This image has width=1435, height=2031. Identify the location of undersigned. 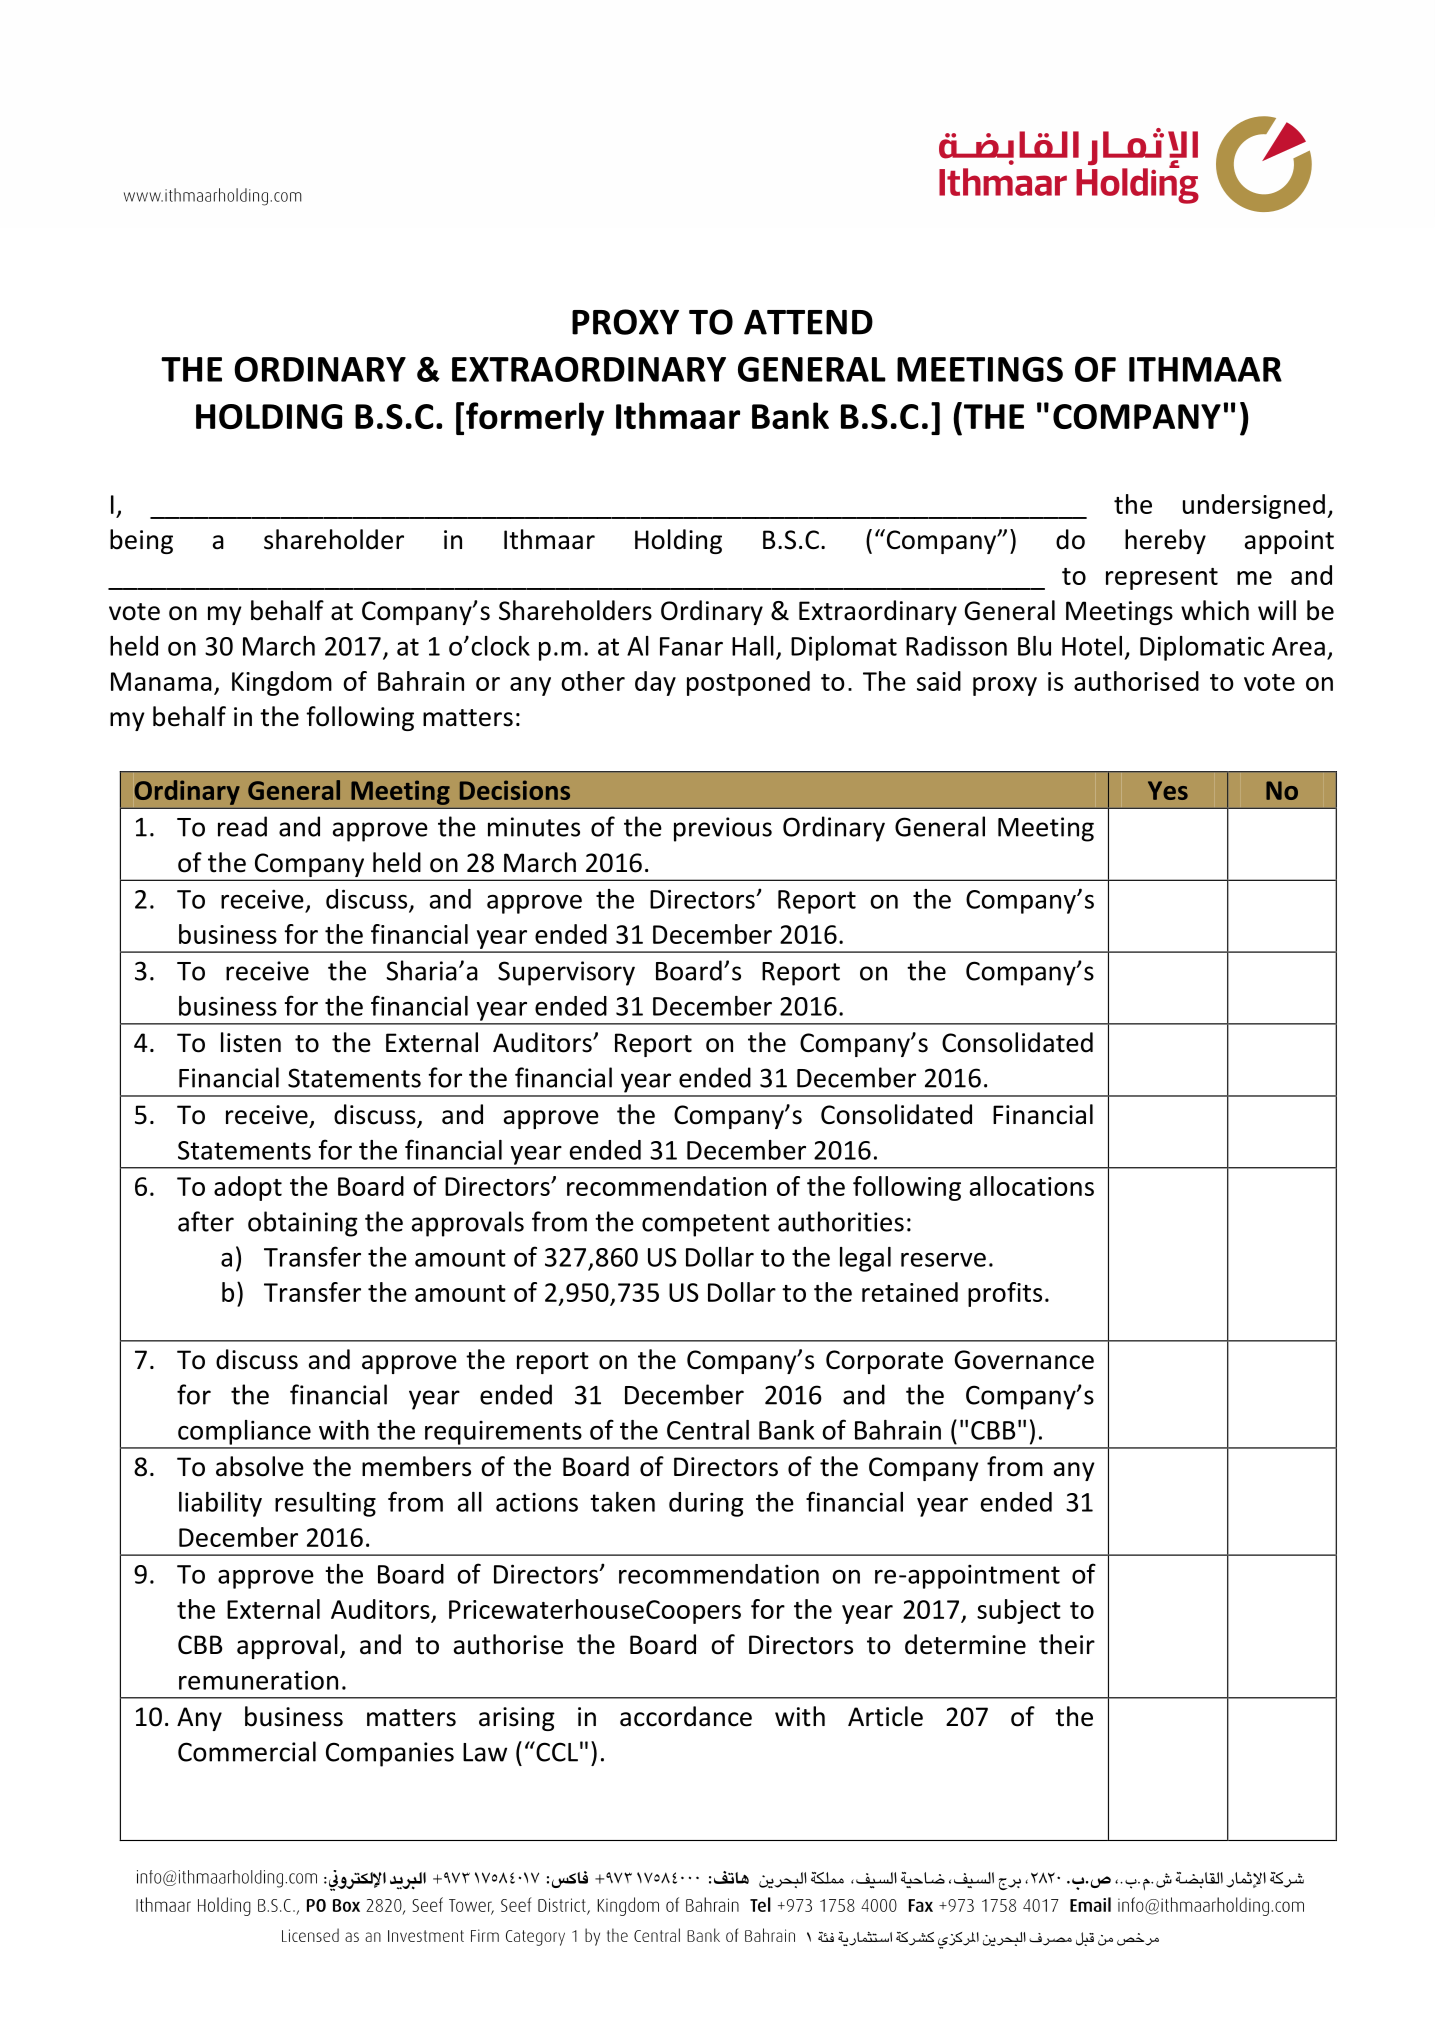
(1254, 506).
